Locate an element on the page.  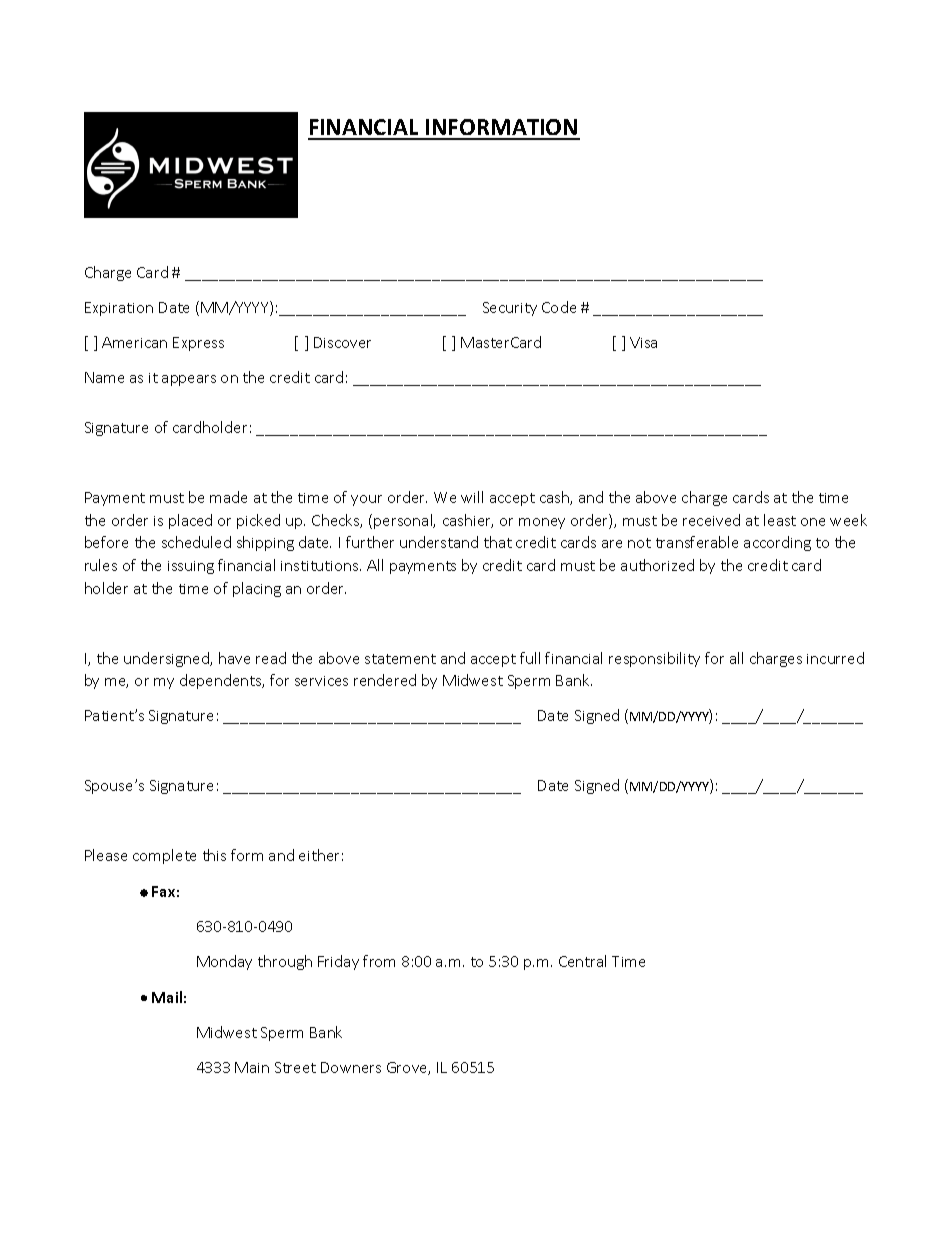
Main is located at coordinates (252, 1067).
